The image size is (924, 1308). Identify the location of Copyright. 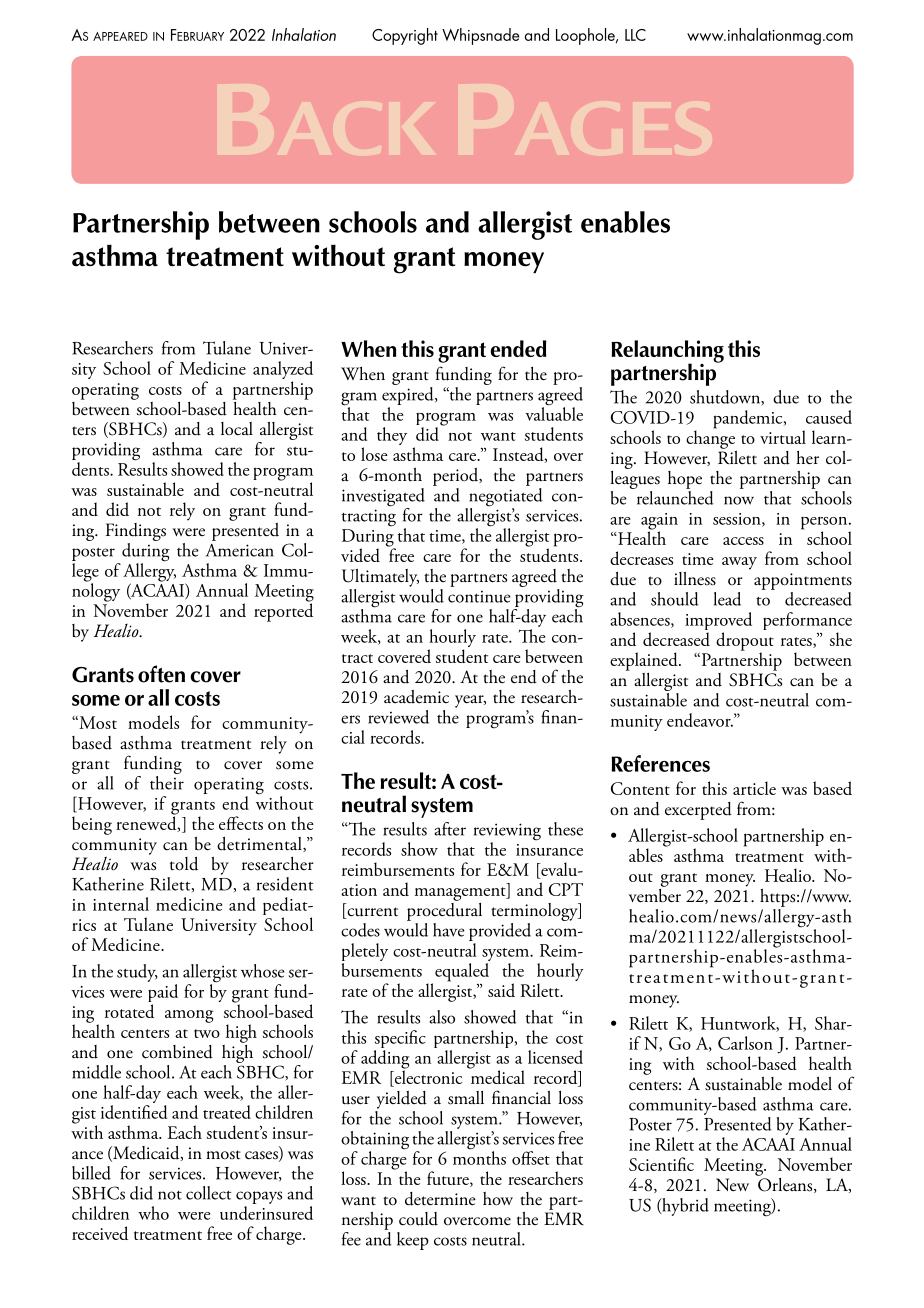
(405, 36).
